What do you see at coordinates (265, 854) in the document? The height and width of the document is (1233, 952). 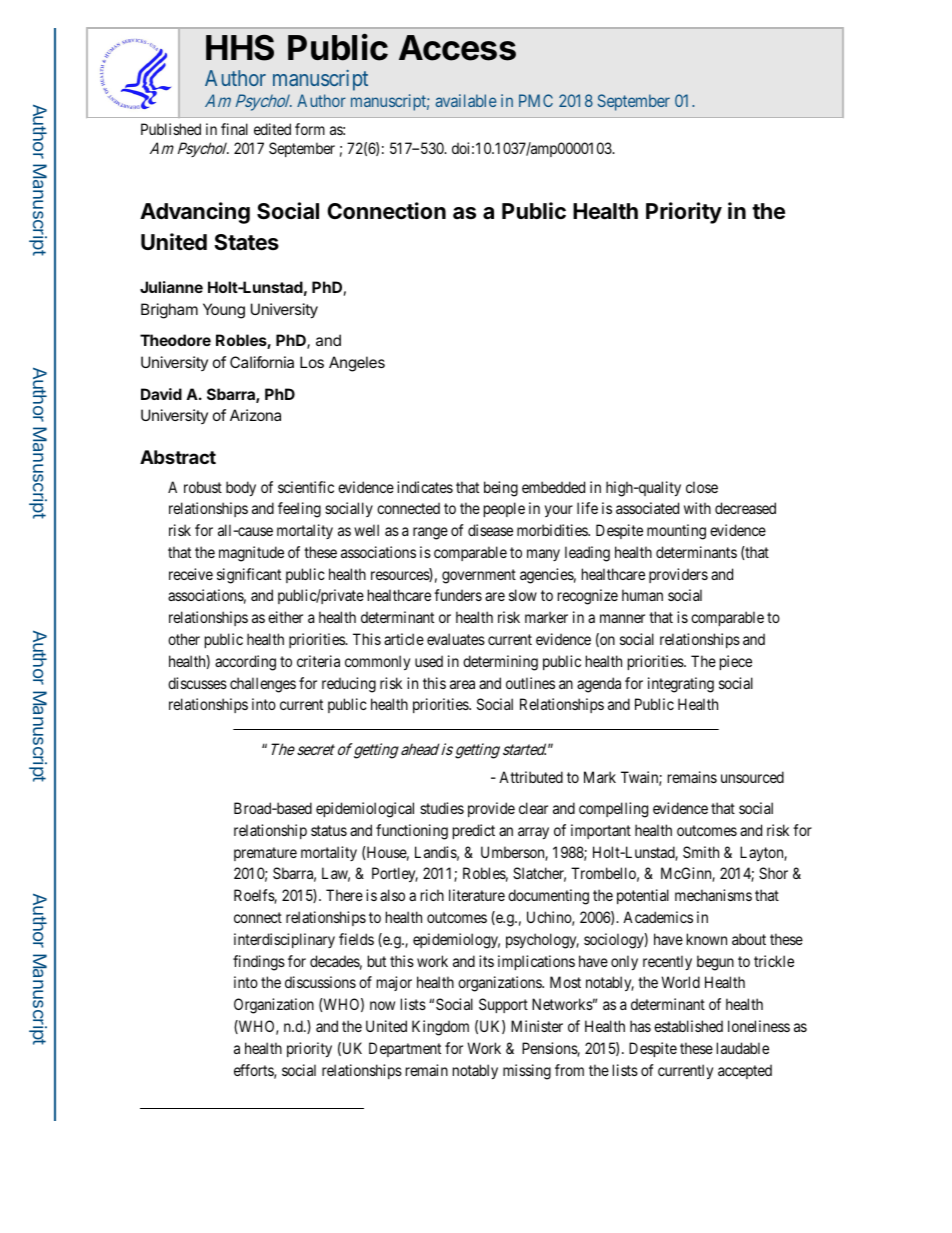 I see `premature` at bounding box center [265, 854].
